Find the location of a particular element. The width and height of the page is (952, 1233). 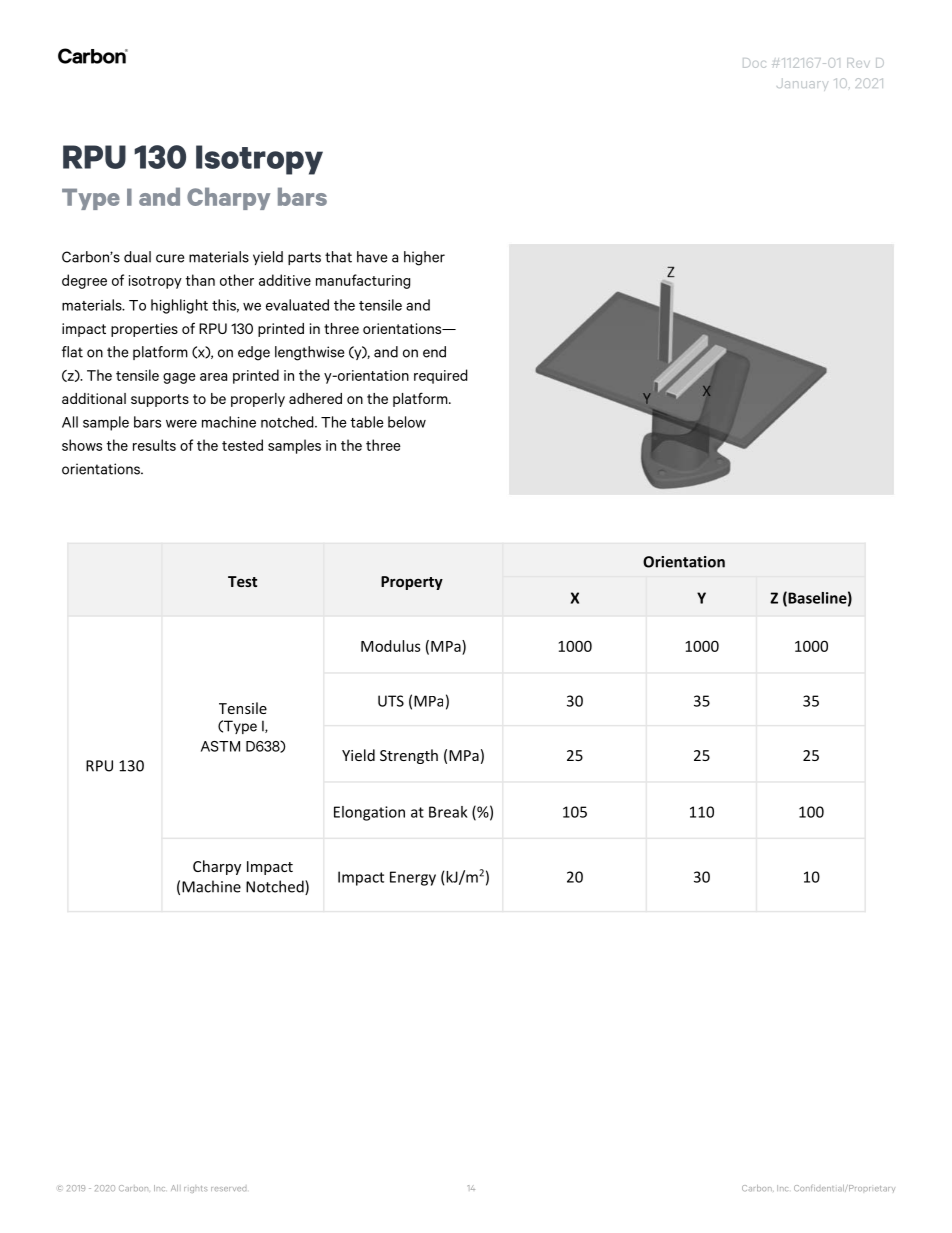

ASTM is located at coordinates (220, 746).
